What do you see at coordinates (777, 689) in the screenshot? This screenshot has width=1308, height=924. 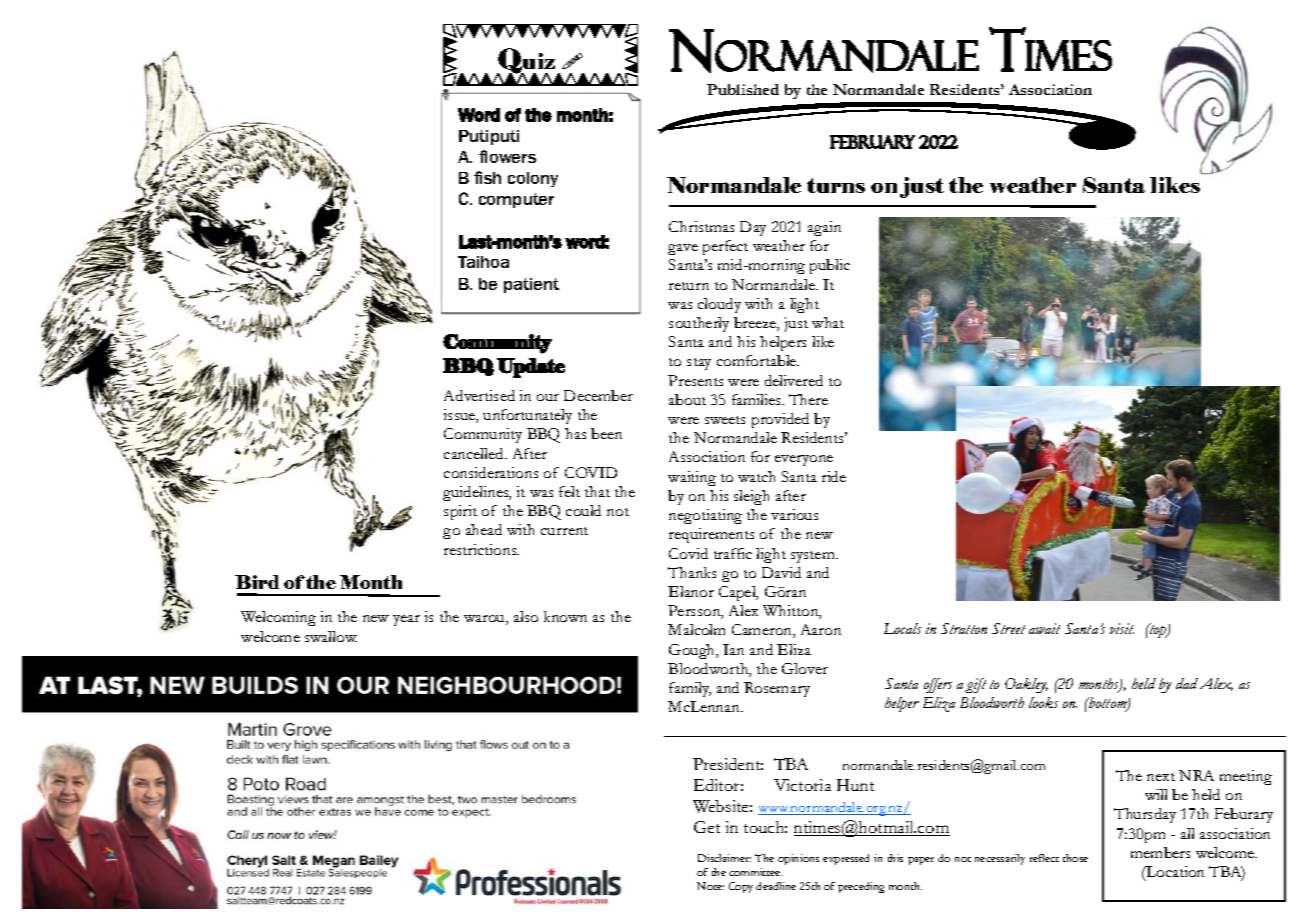 I see `Rosemary` at bounding box center [777, 689].
